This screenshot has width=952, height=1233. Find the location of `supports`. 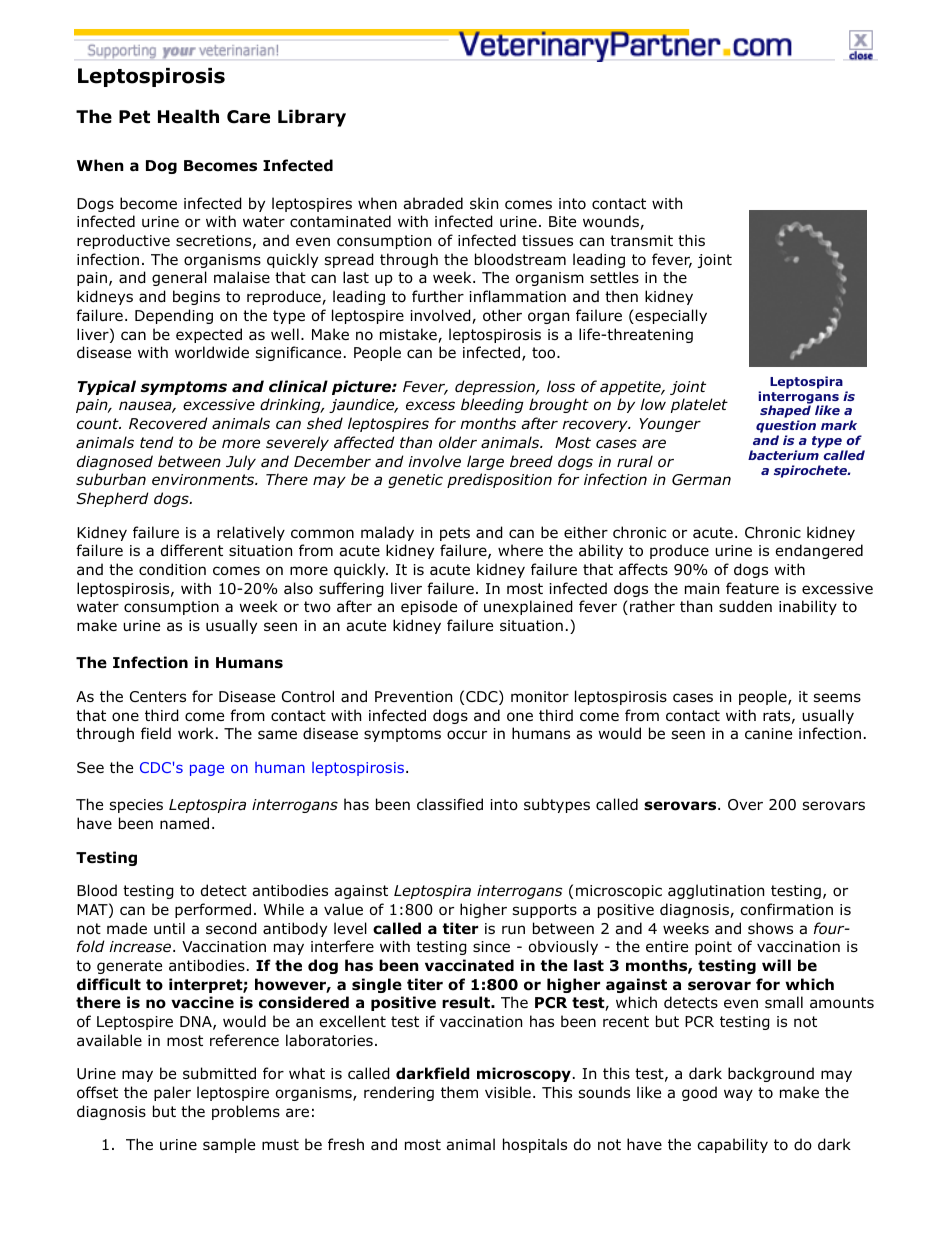

supports is located at coordinates (545, 911).
